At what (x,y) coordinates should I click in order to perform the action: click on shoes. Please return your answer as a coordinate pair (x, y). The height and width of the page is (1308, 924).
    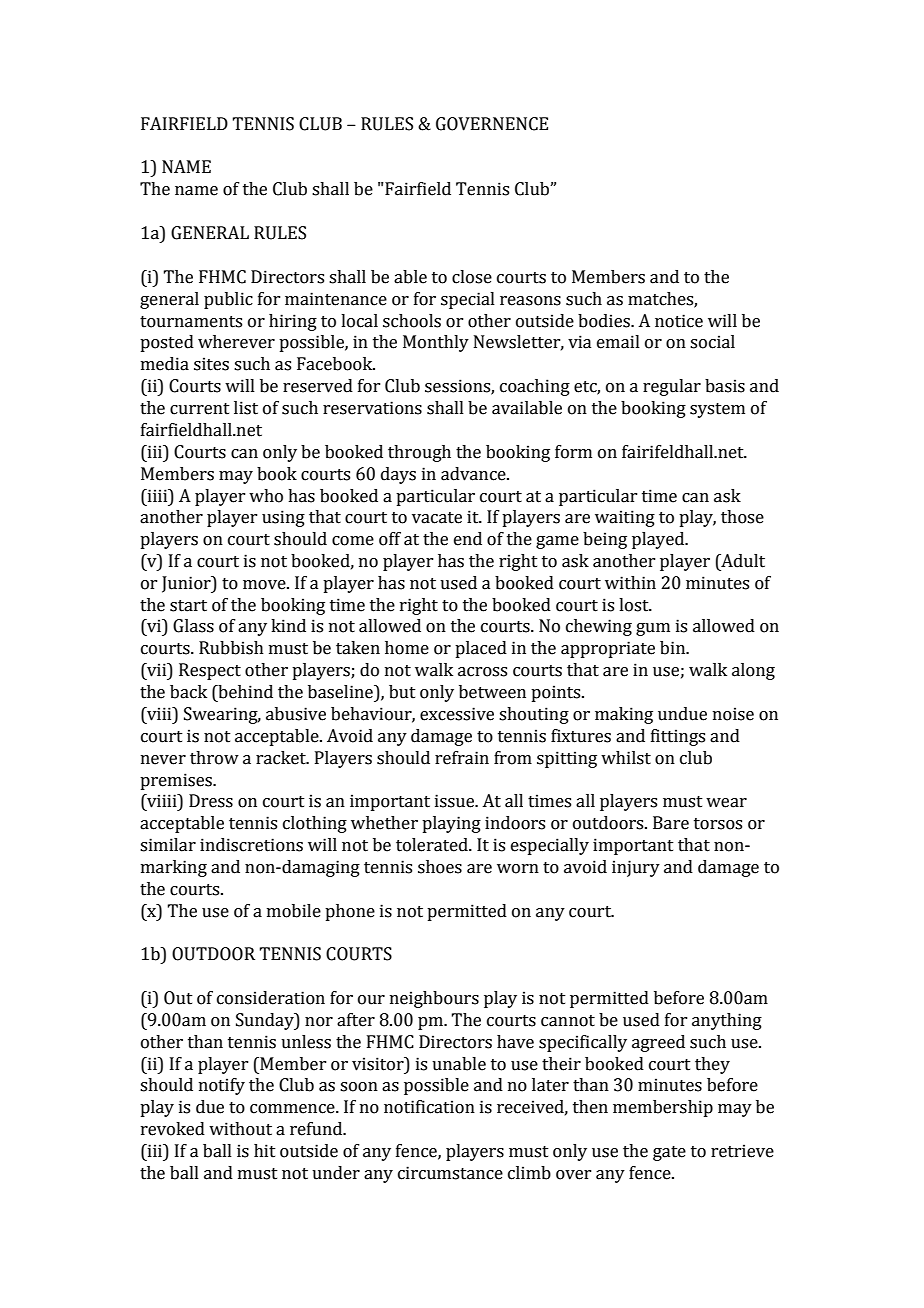
    Looking at the image, I should click on (440, 867).
